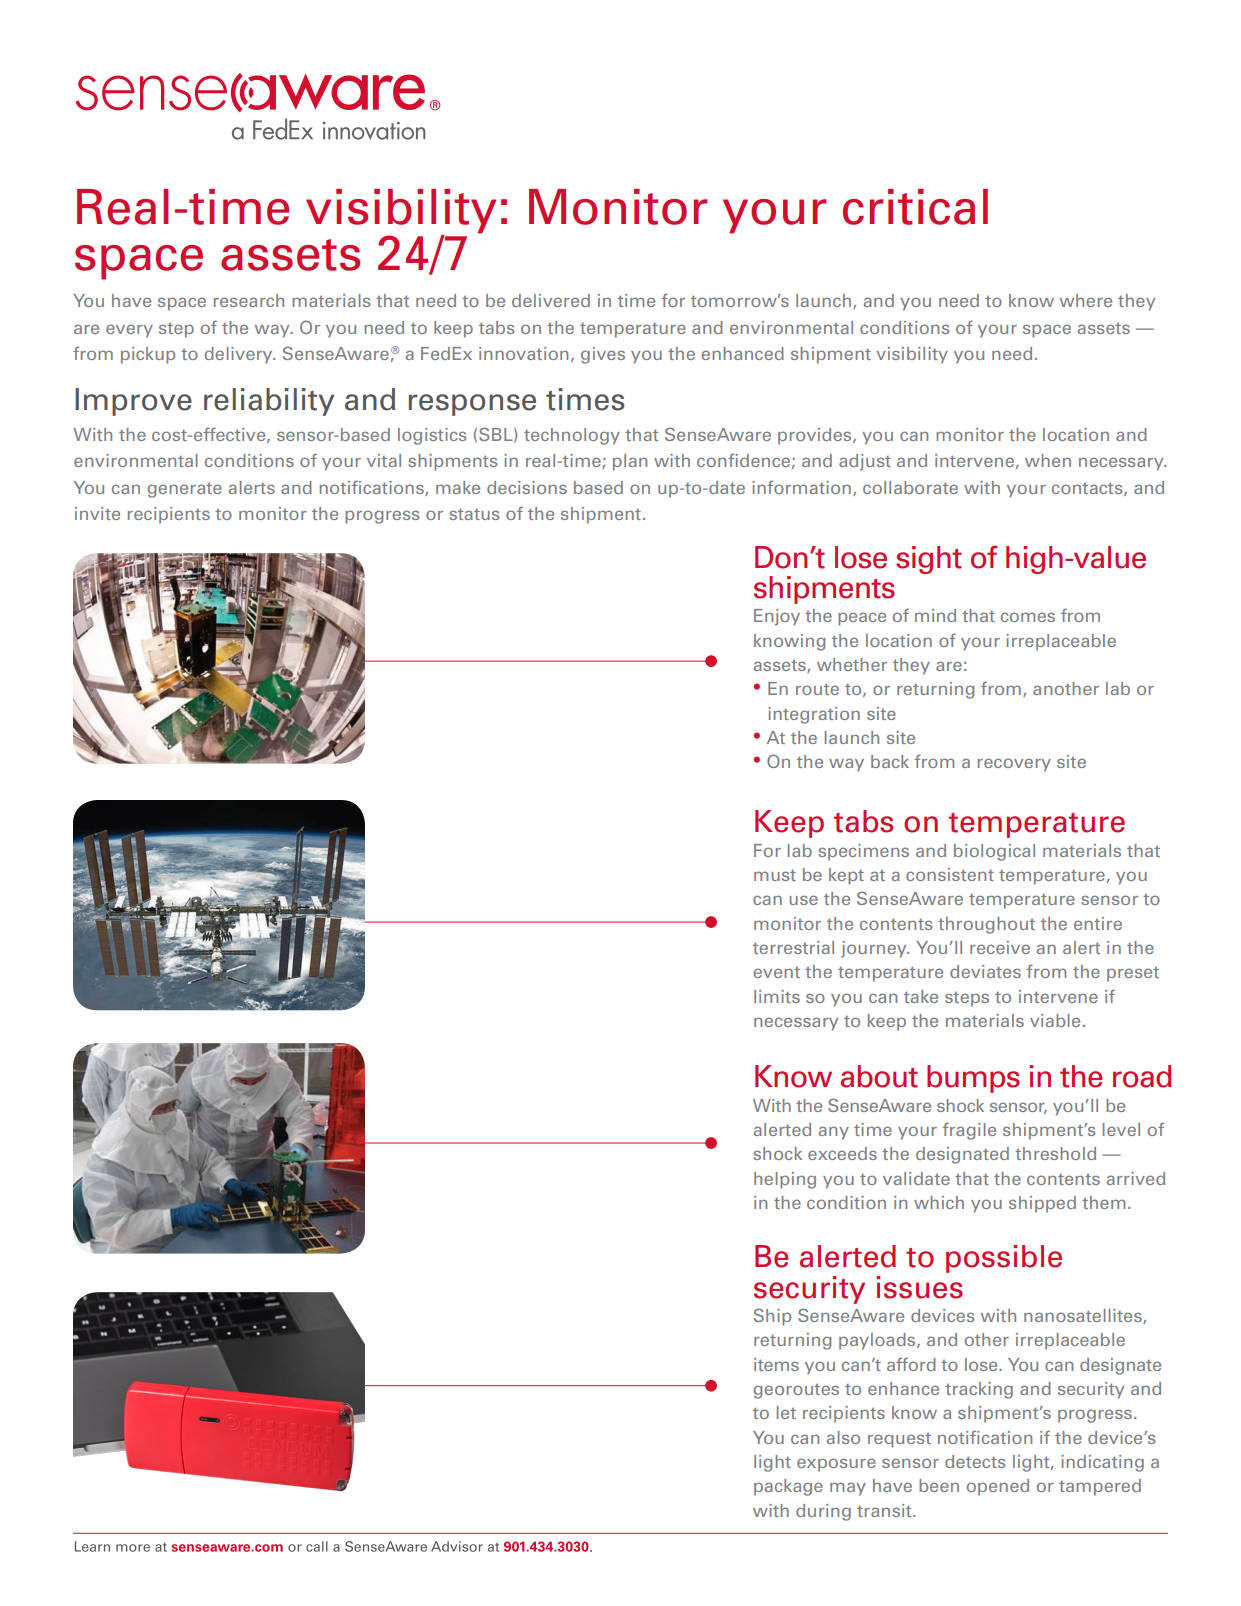 The width and height of the document is (1241, 1606). I want to click on where, so click(1086, 300).
